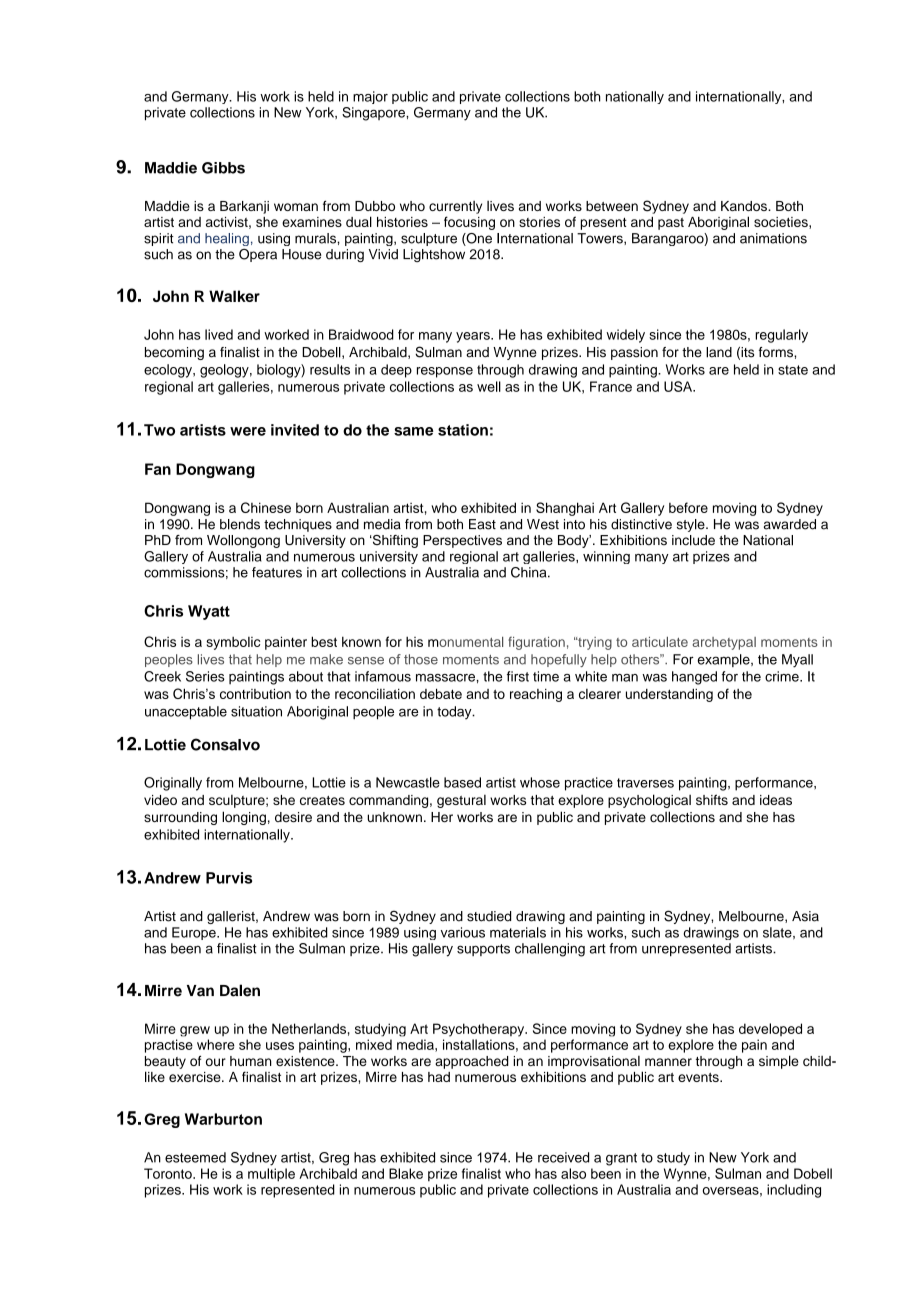 This document has height=1308, width=924. Describe the element at coordinates (724, 643) in the document. I see `archetypal` at that location.
